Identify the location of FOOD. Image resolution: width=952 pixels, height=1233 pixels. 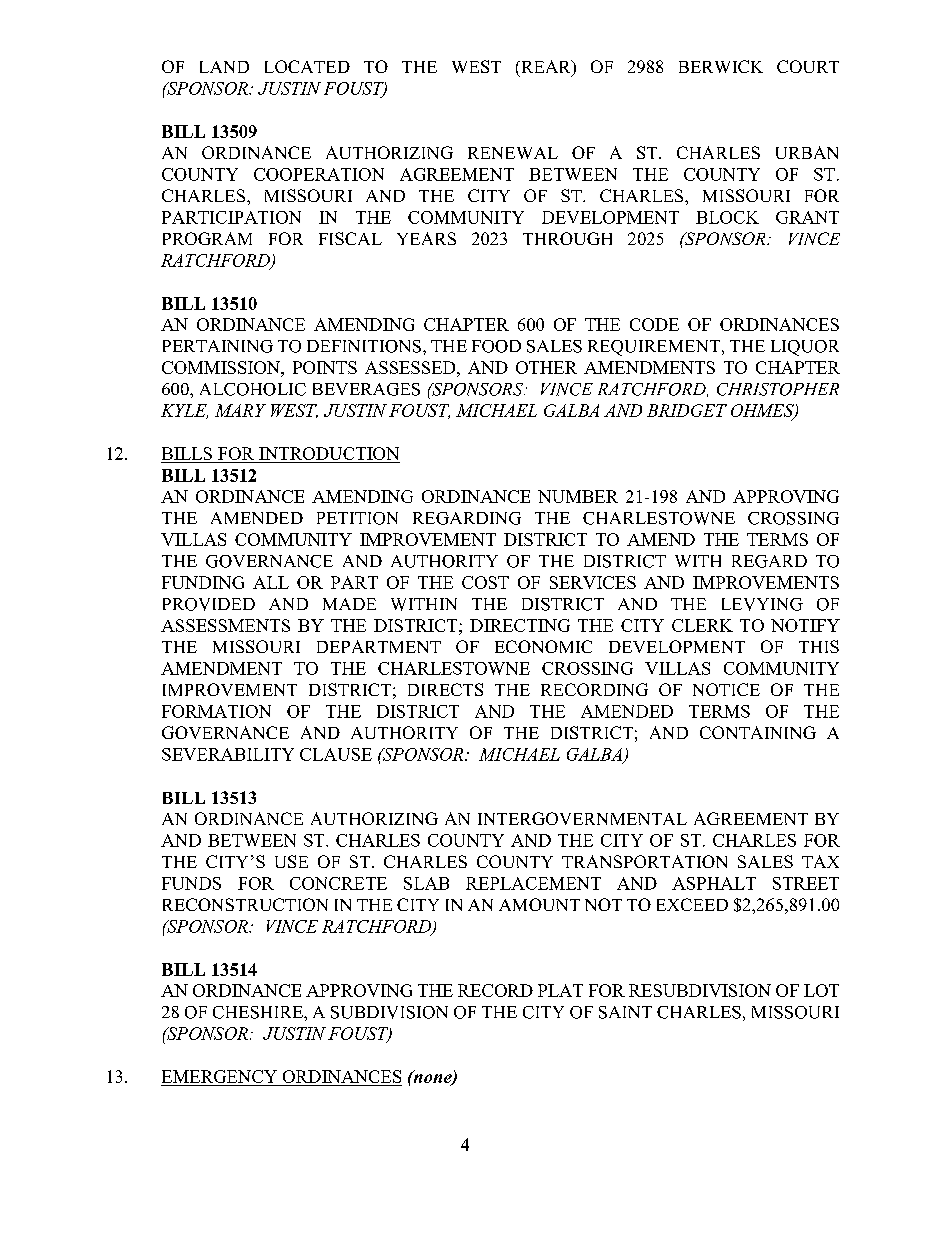
(496, 346).
